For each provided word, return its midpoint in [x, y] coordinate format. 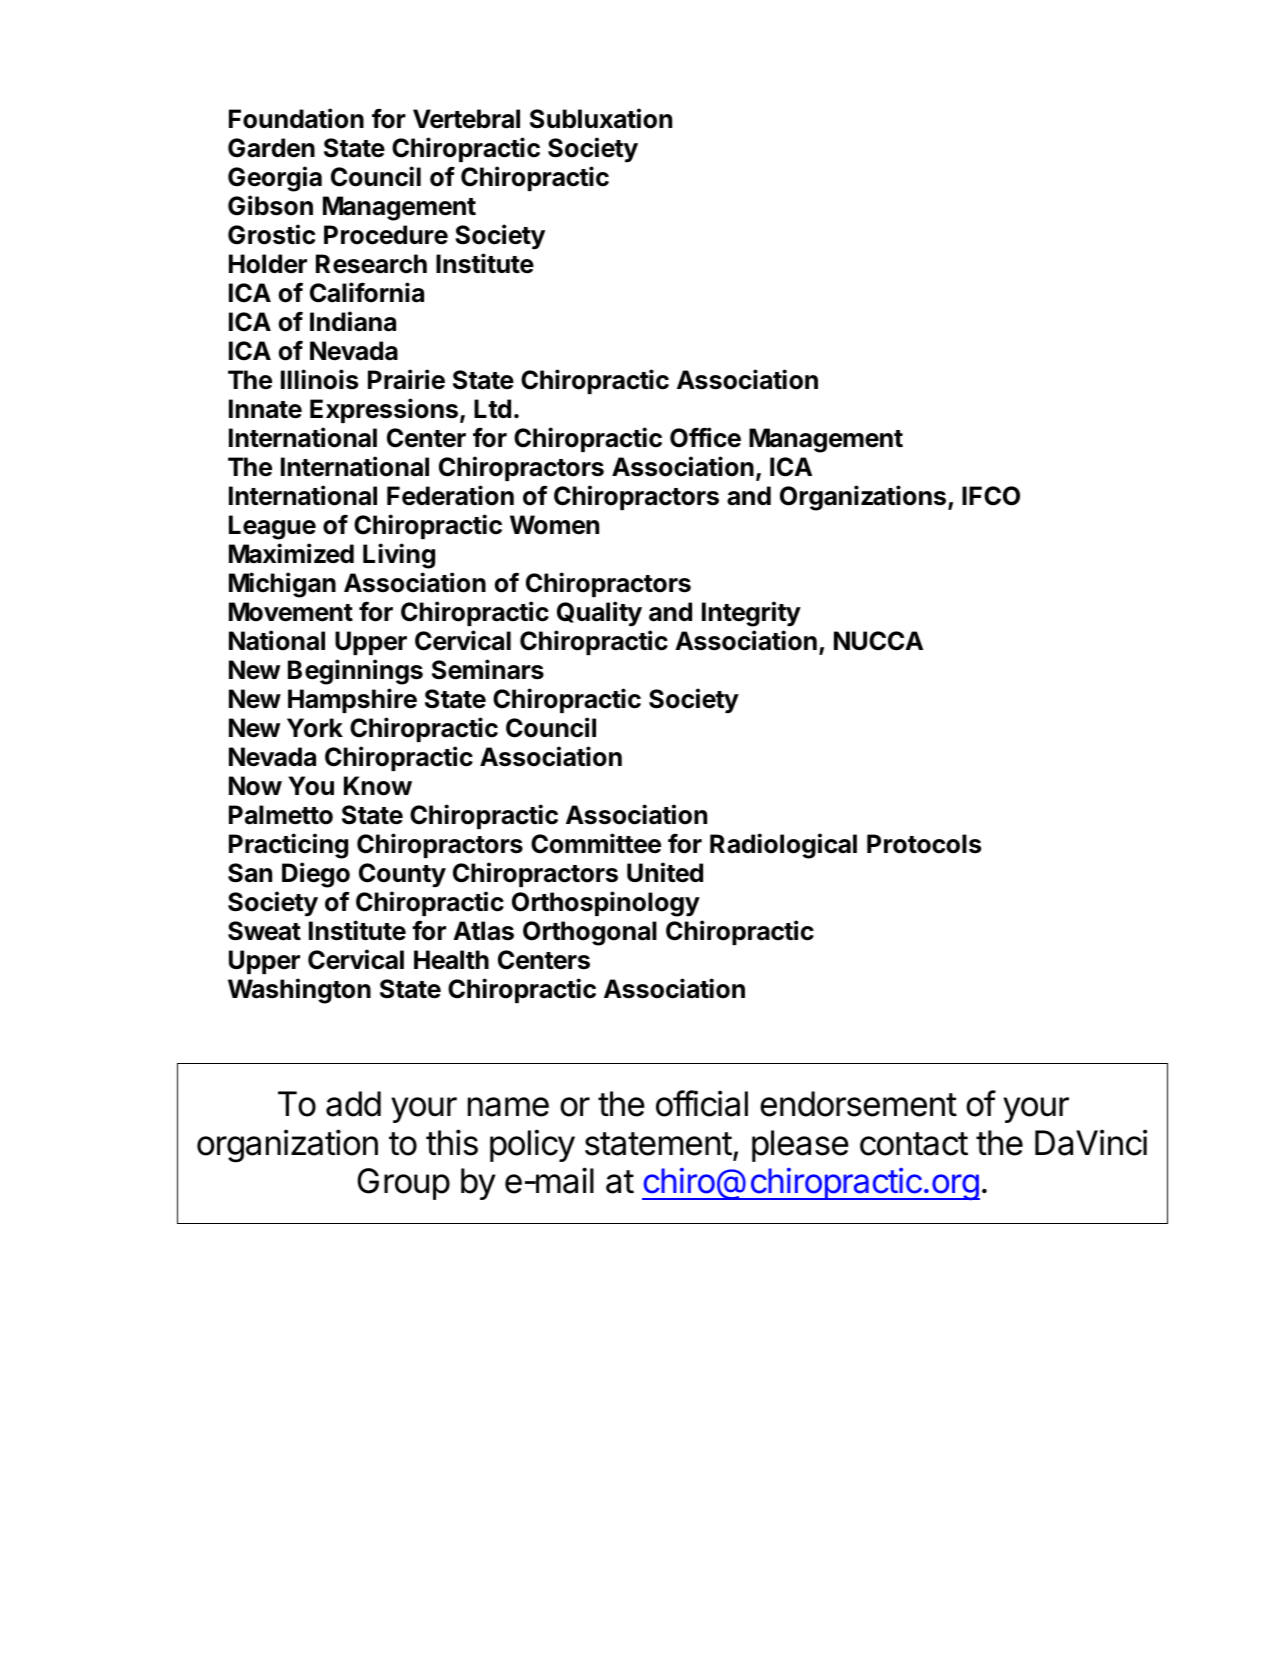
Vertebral [466, 119]
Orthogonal [590, 933]
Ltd [492, 408]
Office [705, 437]
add [353, 1104]
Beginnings [355, 672]
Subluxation [601, 118]
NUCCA [878, 641]
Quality [599, 614]
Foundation [296, 118]
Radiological [783, 846]
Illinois [319, 379]
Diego [316, 875]
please [800, 1146]
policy [532, 1145]
